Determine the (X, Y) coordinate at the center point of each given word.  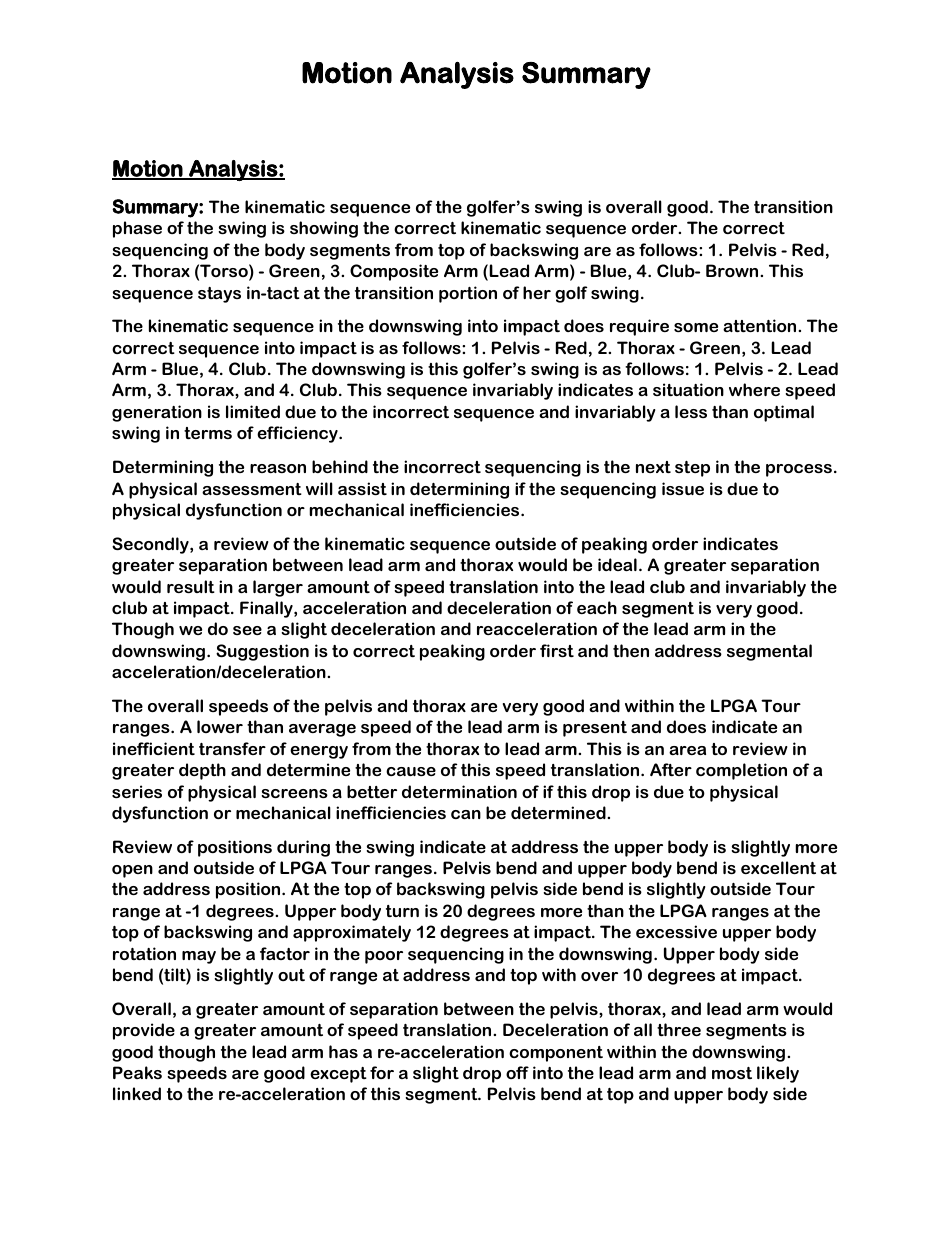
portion (468, 294)
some (696, 327)
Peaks (137, 1072)
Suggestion (262, 652)
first (557, 650)
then (631, 650)
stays (219, 295)
